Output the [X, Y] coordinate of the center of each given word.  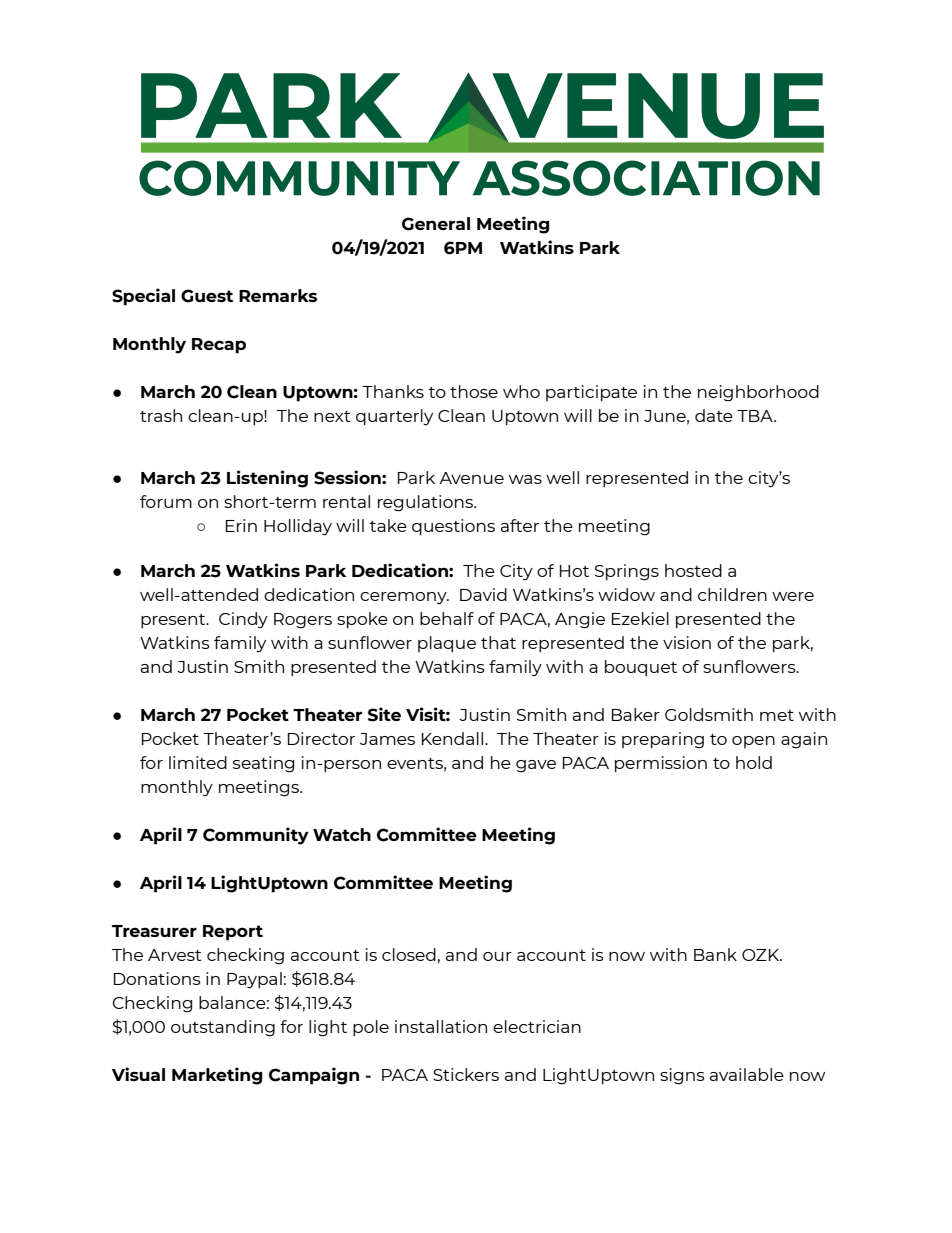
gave [536, 766]
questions [453, 527]
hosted [693, 570]
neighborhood [758, 393]
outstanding [223, 1028]
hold [754, 762]
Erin [241, 525]
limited [198, 762]
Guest [207, 296]
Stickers [466, 1074]
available [747, 1074]
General [436, 224]
